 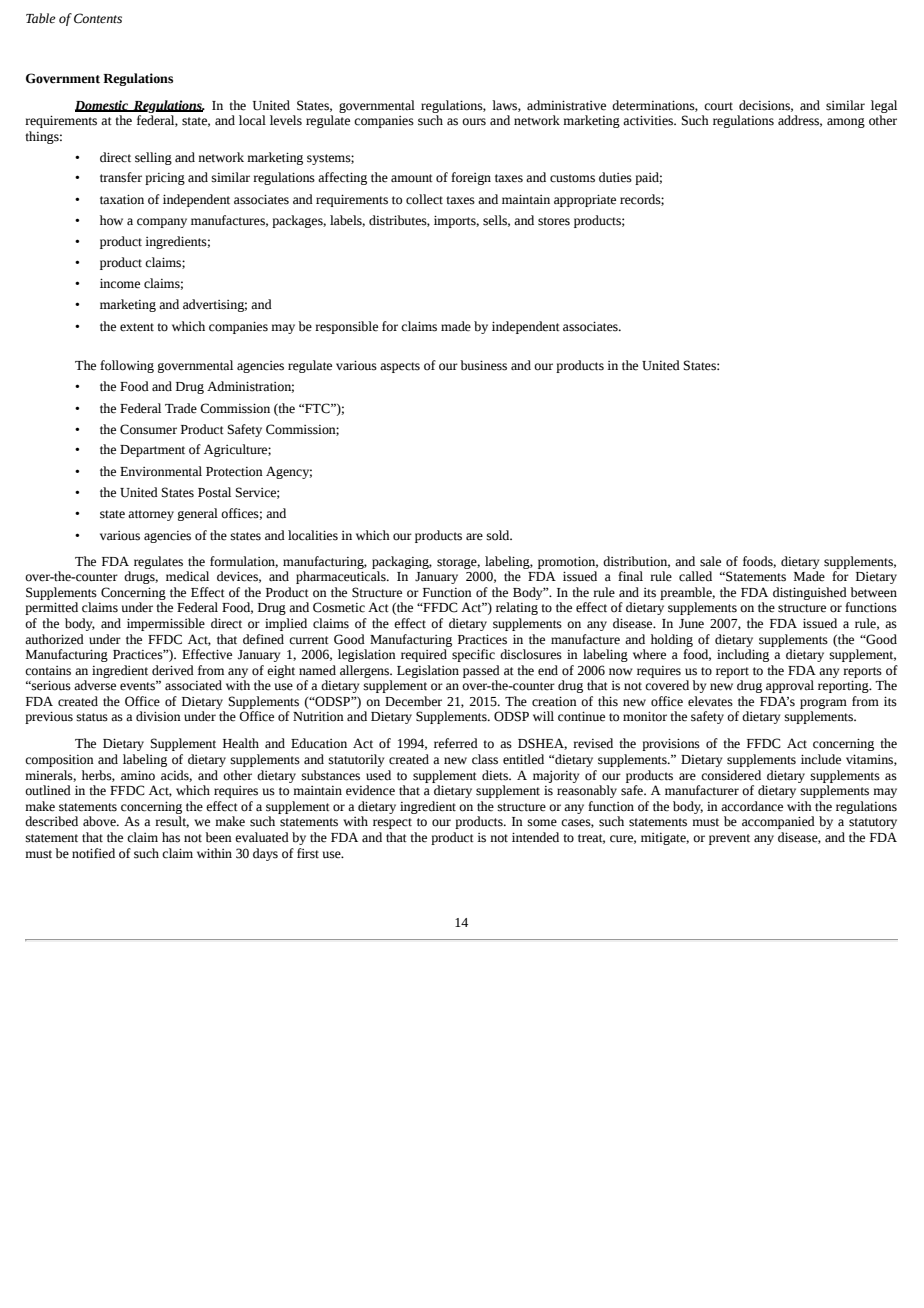 What do you see at coordinates (484, 365) in the image?
I see `business` at bounding box center [484, 365].
